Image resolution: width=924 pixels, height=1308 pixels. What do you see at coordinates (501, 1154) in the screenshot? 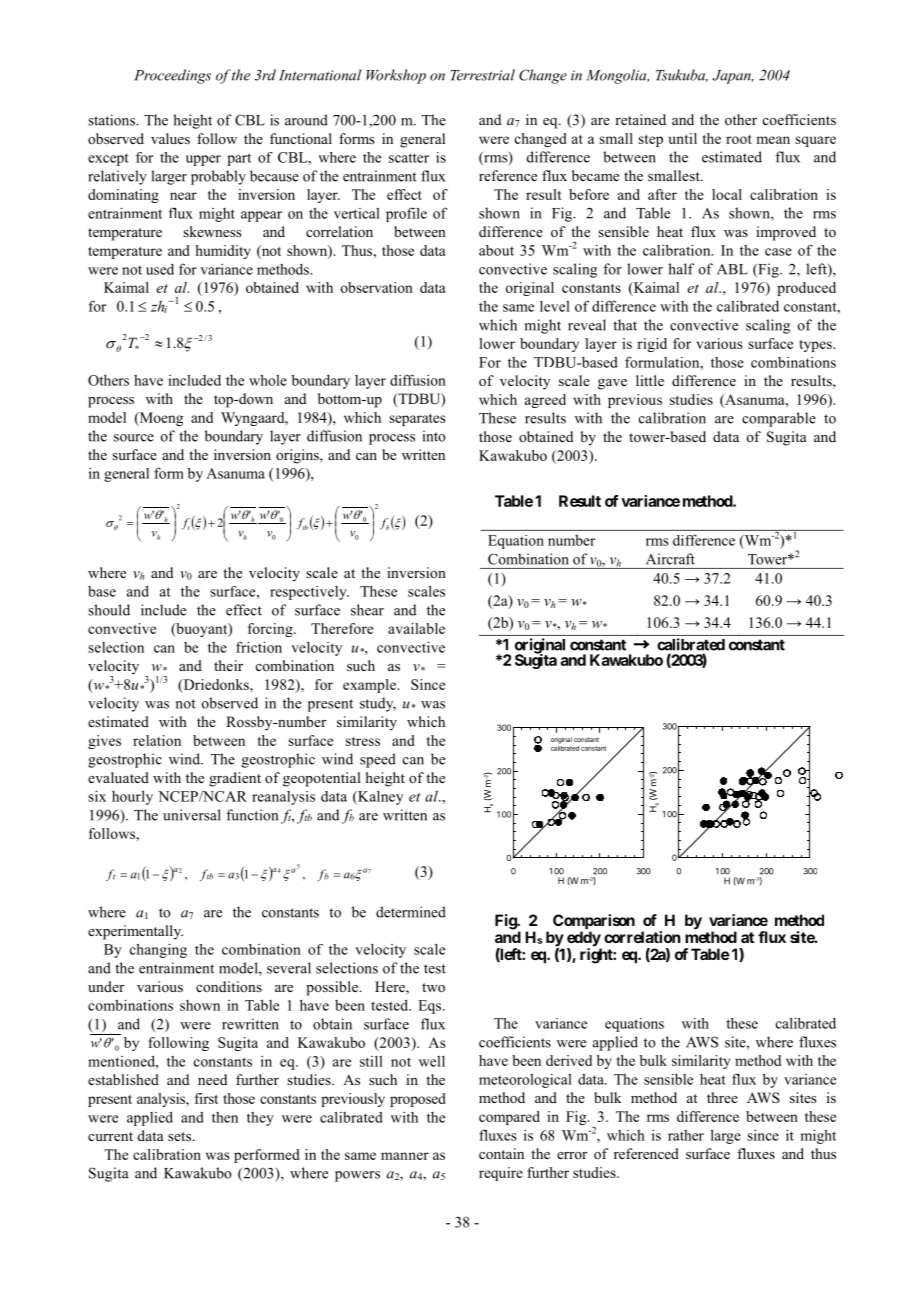
I see `contain` at bounding box center [501, 1154].
